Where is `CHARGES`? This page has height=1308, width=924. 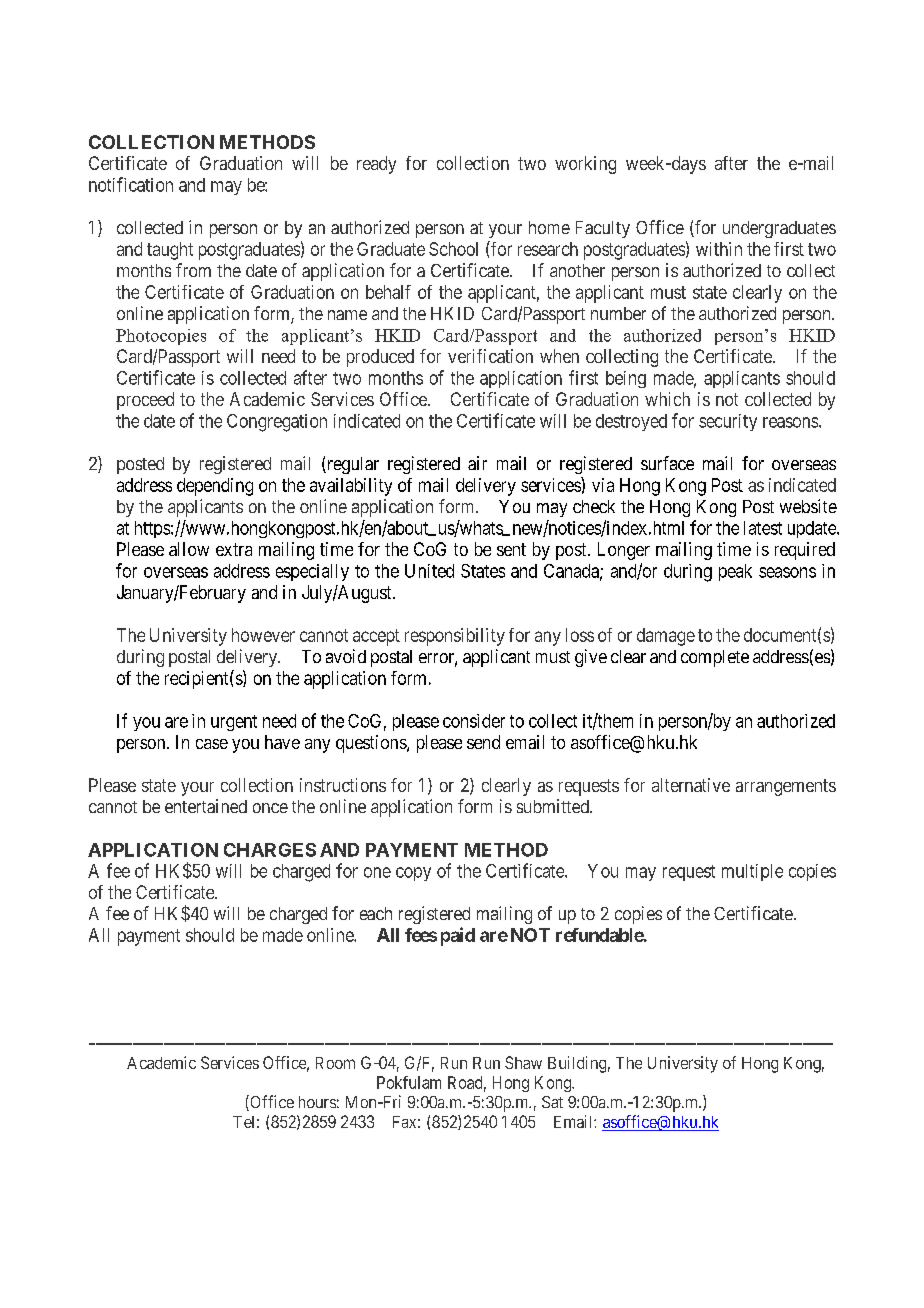 CHARGES is located at coordinates (270, 850).
